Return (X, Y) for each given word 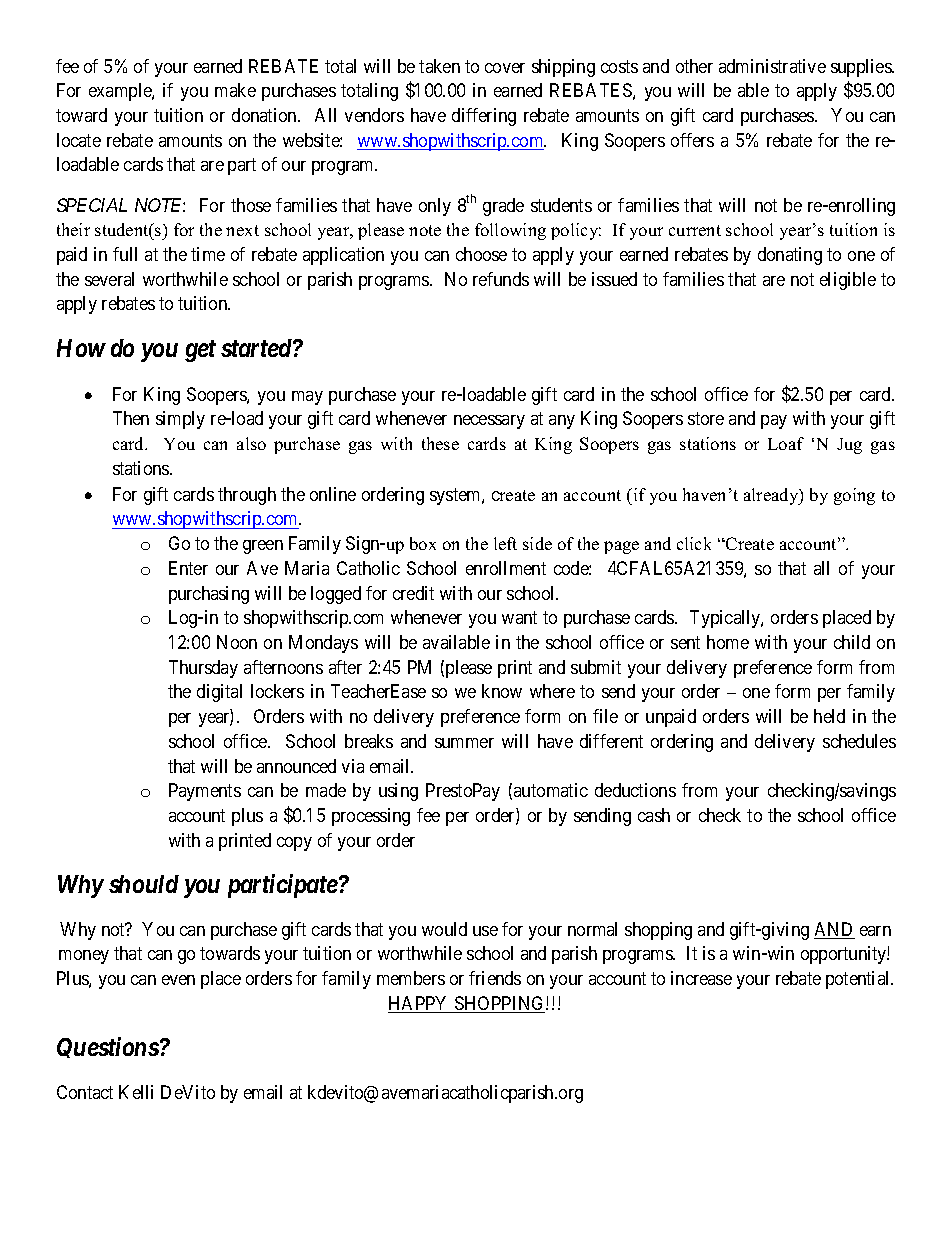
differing (484, 117)
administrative (772, 66)
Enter (188, 568)
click (694, 543)
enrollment (506, 568)
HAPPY (419, 1004)
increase (701, 978)
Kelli (136, 1092)
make (235, 90)
